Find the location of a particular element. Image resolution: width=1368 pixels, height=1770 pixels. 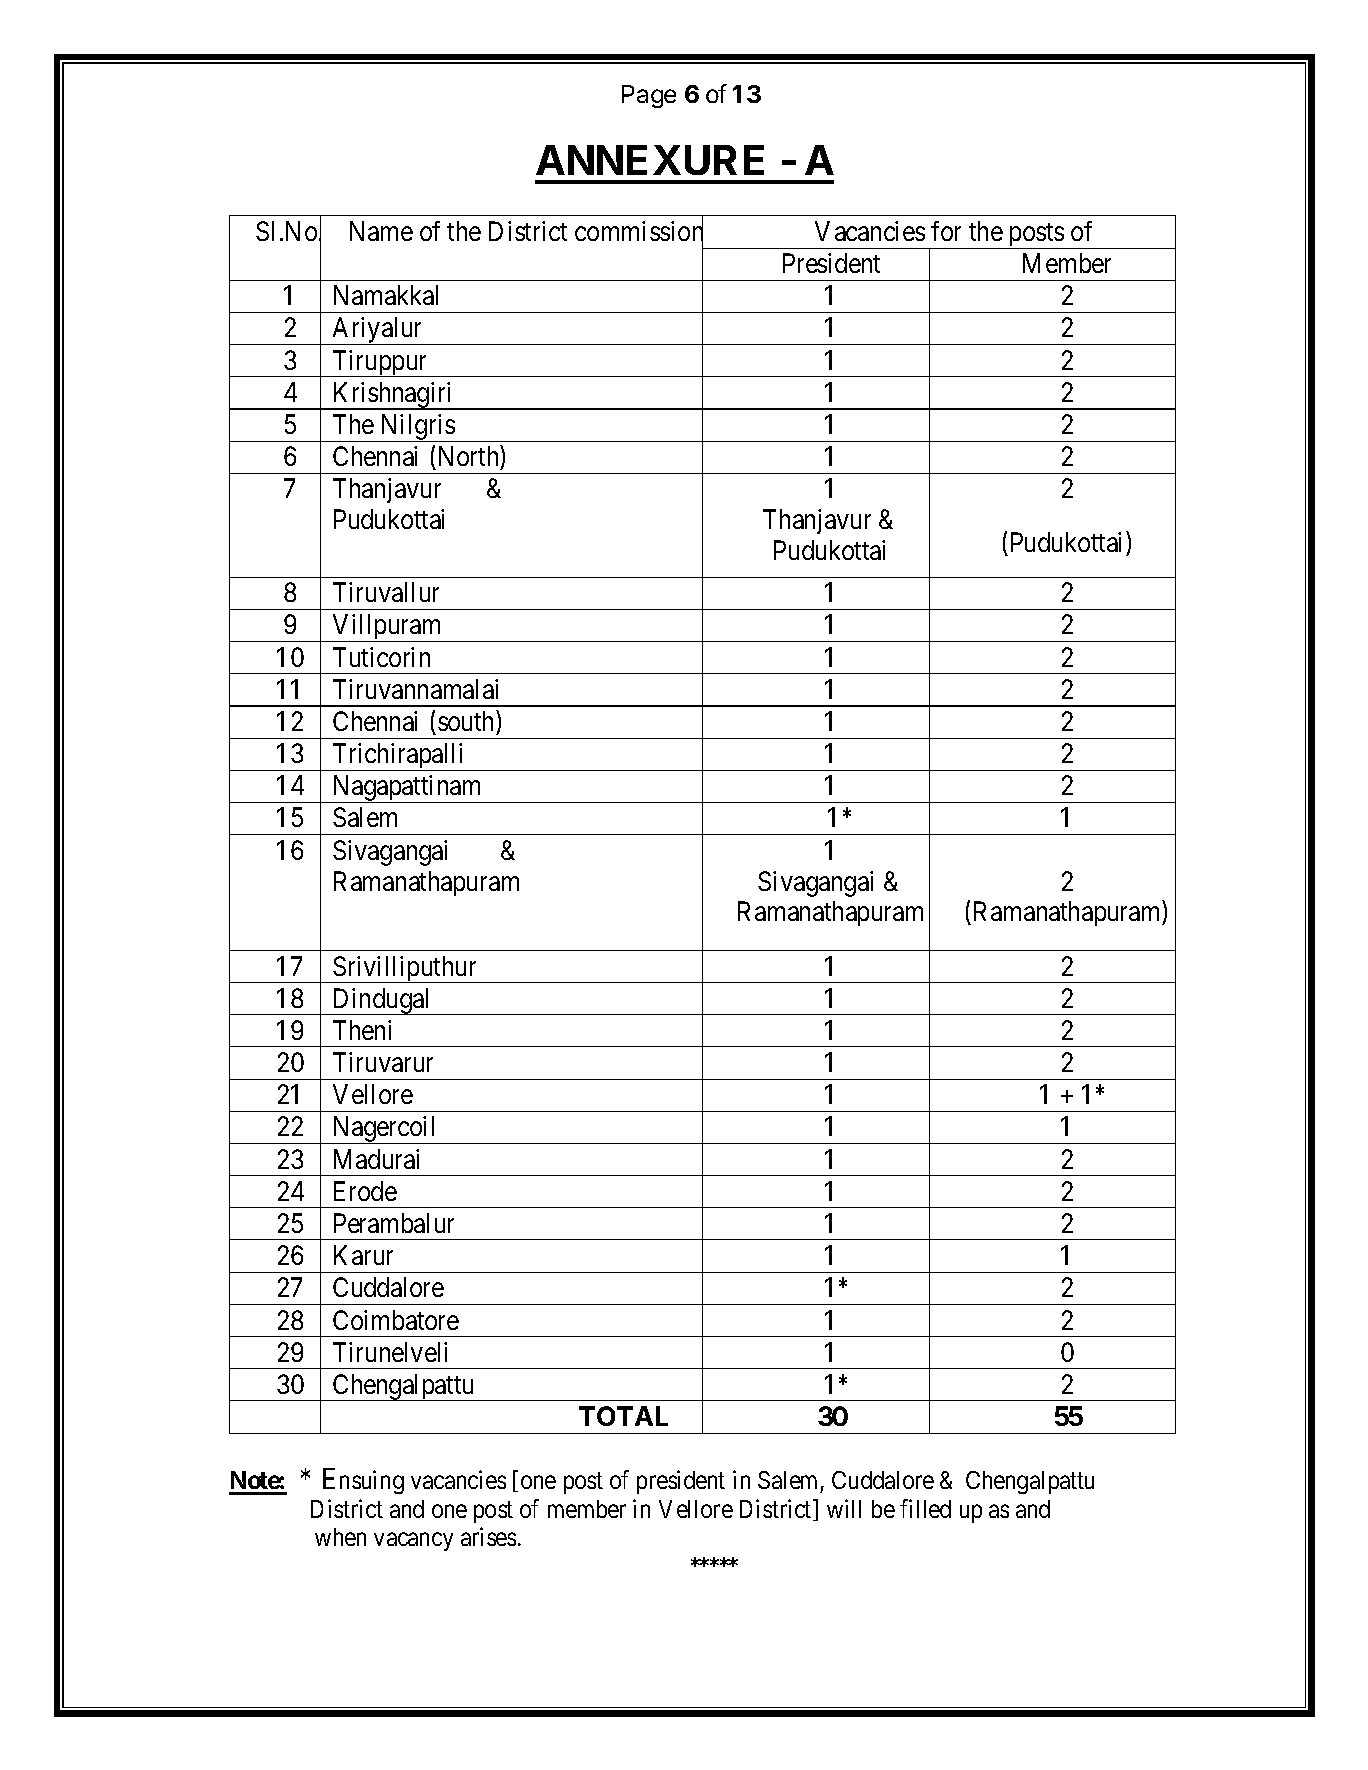

Name is located at coordinates (381, 231).
